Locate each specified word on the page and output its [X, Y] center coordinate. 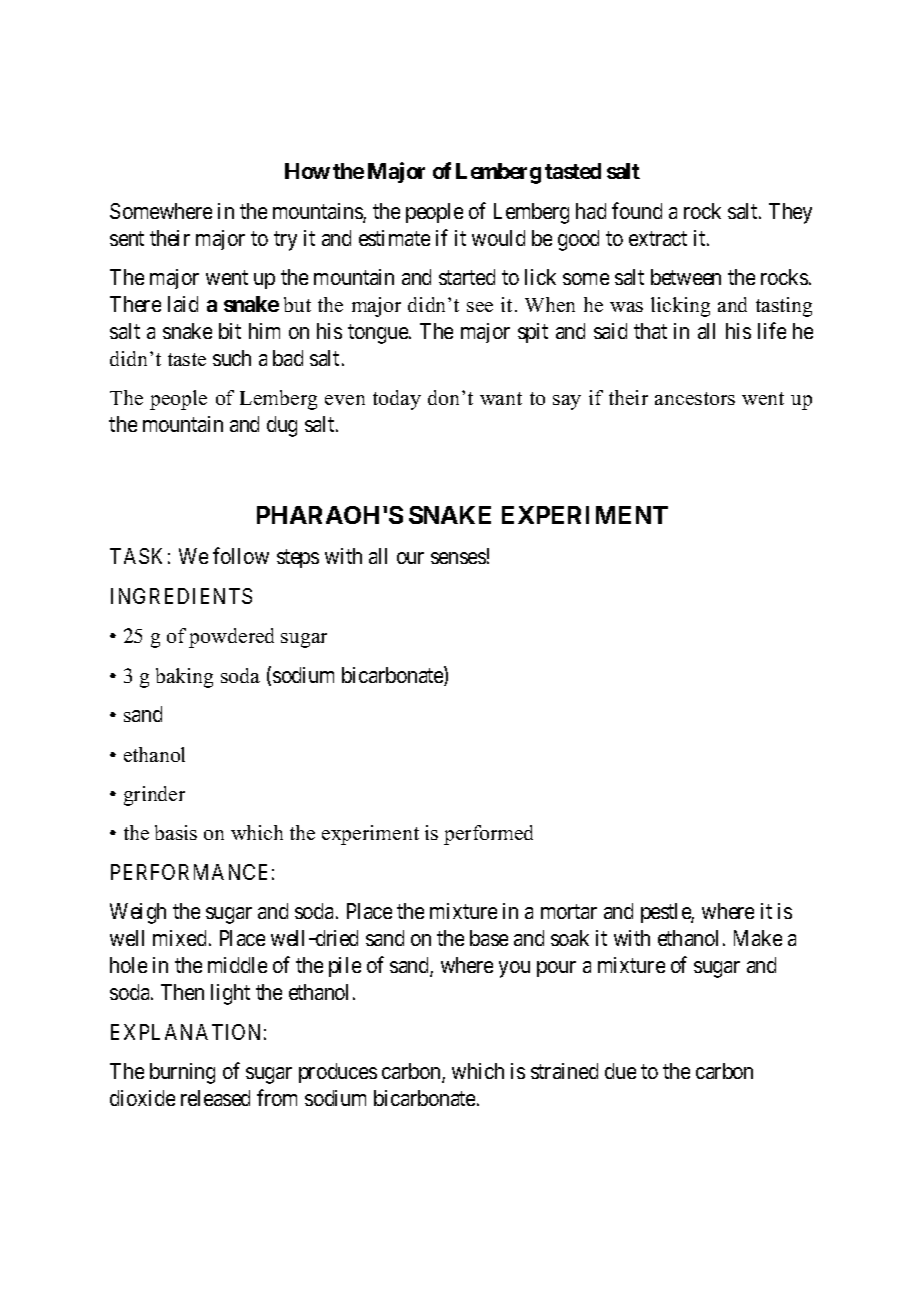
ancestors [695, 398]
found [637, 210]
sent [127, 238]
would [498, 238]
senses [458, 558]
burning [182, 1073]
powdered [231, 638]
